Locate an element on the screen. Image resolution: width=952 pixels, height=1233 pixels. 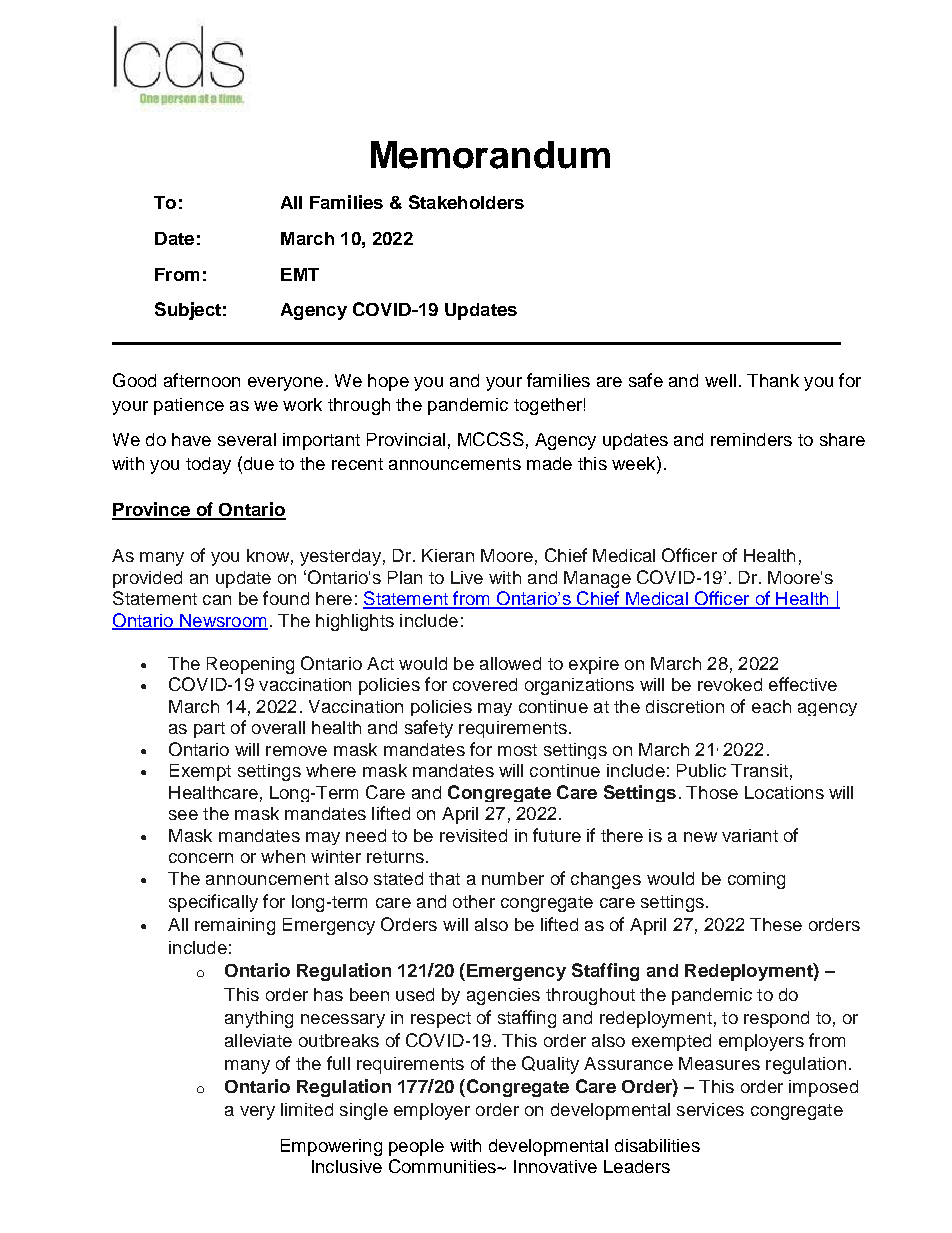
today is located at coordinates (208, 465).
